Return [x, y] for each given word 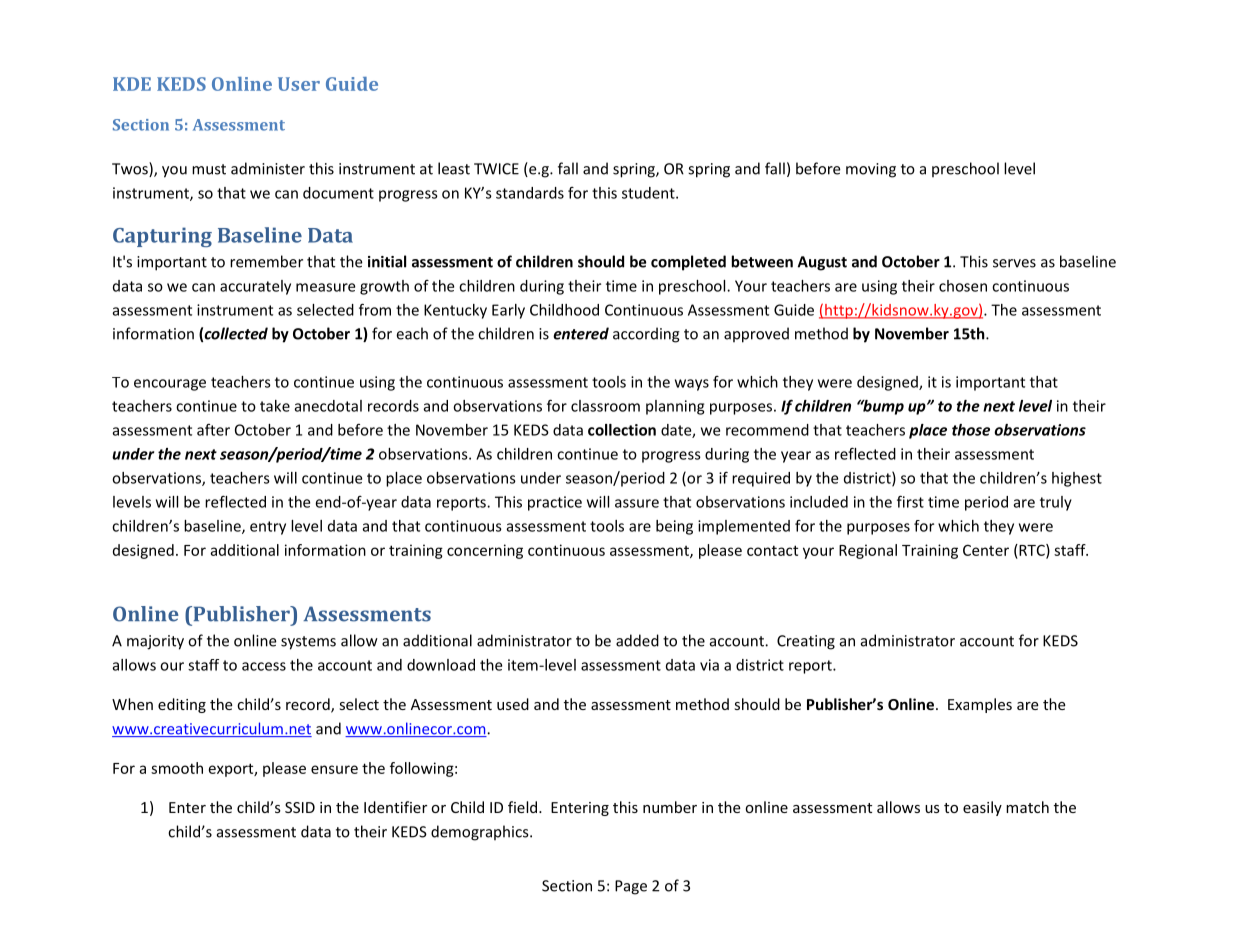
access [264, 666]
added [637, 640]
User [299, 84]
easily [982, 808]
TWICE [496, 169]
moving [871, 170]
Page [631, 887]
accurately [255, 287]
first [910, 501]
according [646, 335]
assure [637, 503]
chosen [963, 286]
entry [268, 528]
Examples [980, 705]
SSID [300, 807]
